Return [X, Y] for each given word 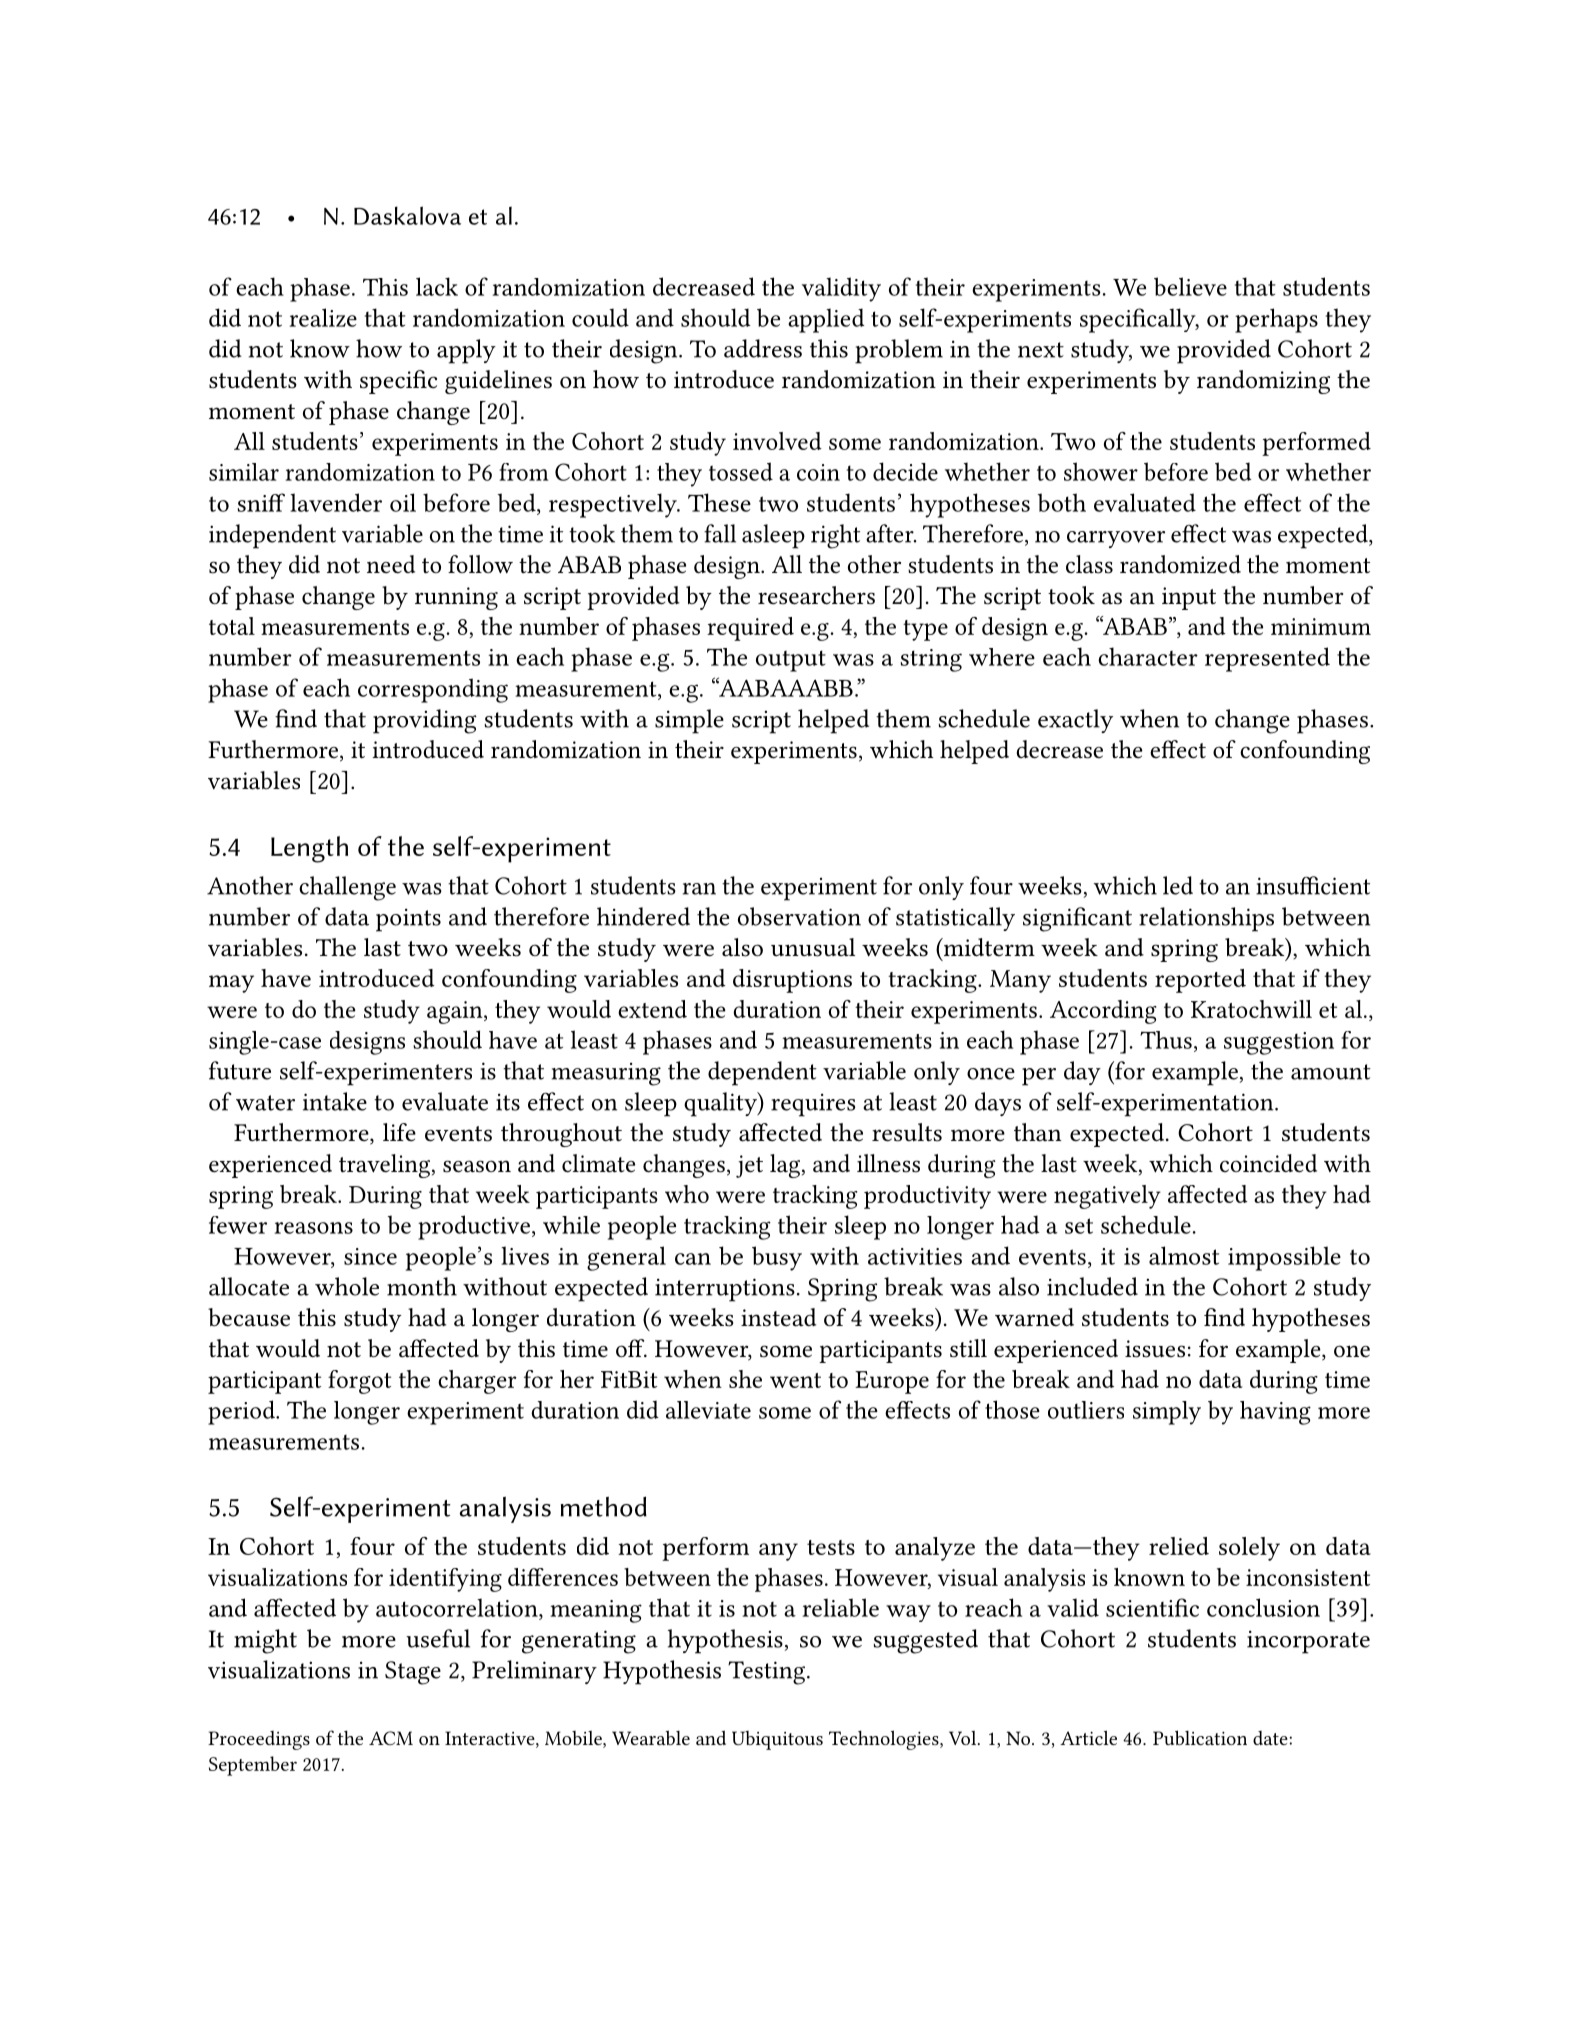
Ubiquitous [777, 1740]
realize [323, 317]
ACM [391, 1738]
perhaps [1276, 320]
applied [826, 320]
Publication [1200, 1737]
